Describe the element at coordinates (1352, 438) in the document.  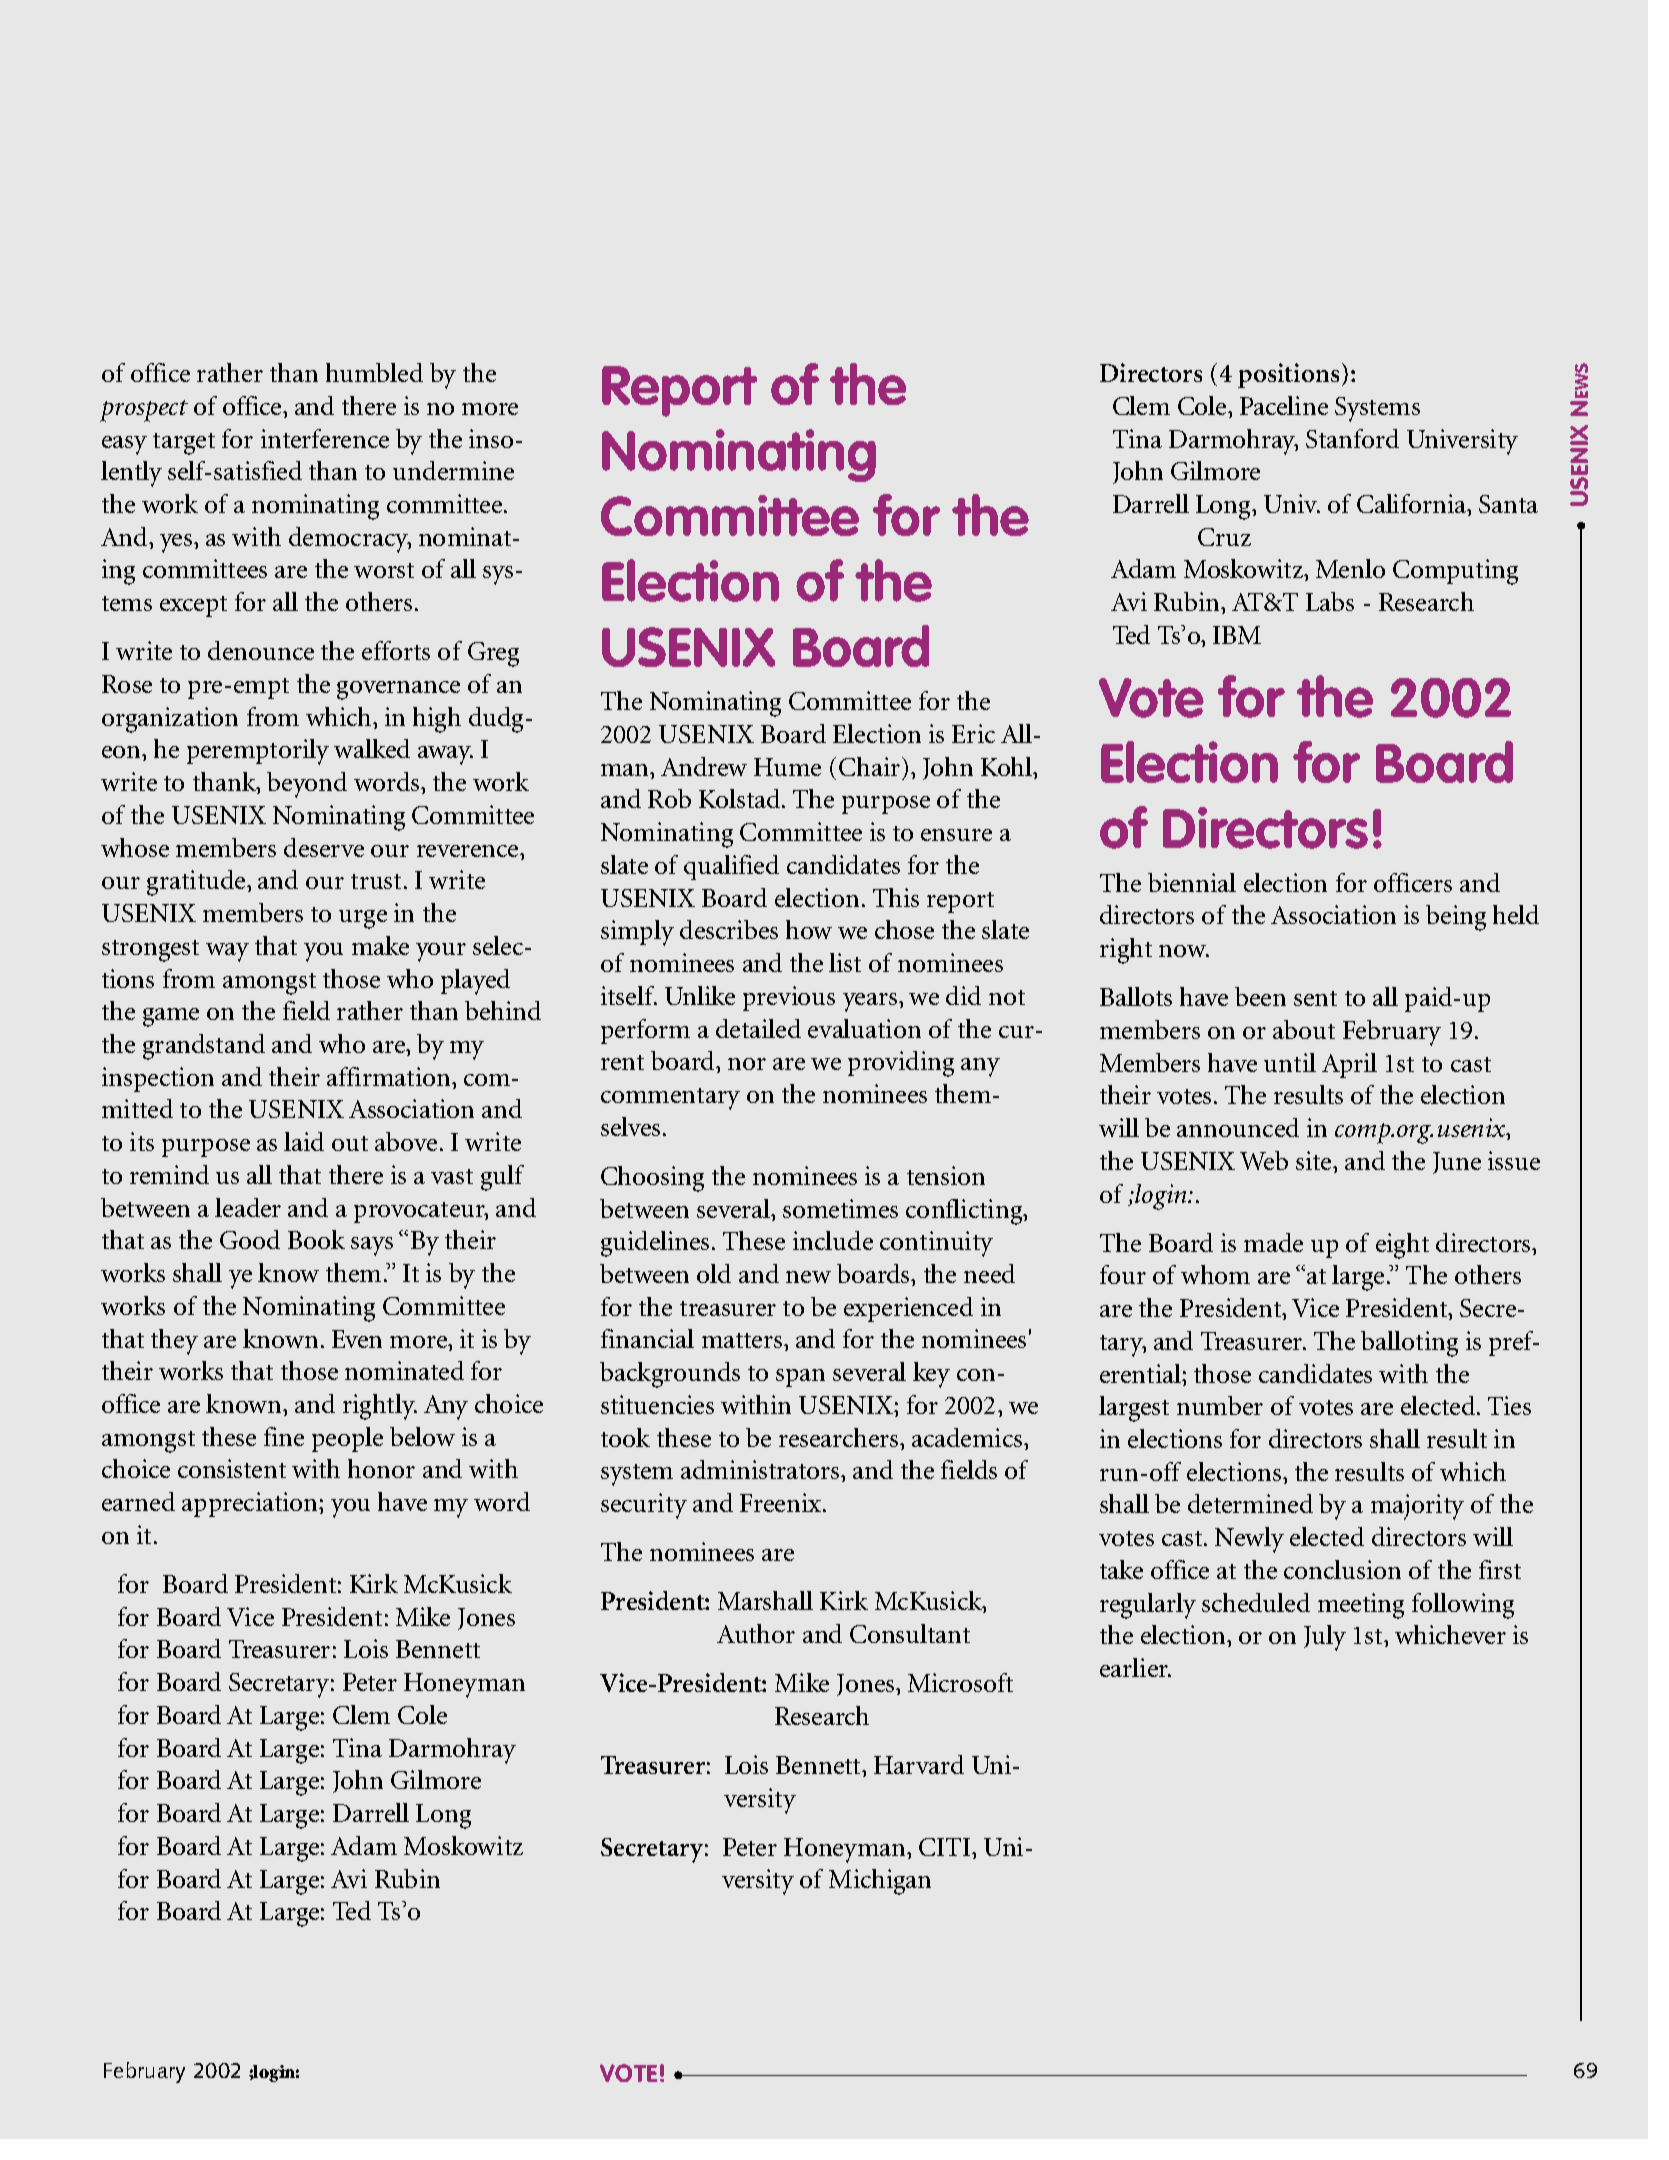
I see `Stanford` at that location.
